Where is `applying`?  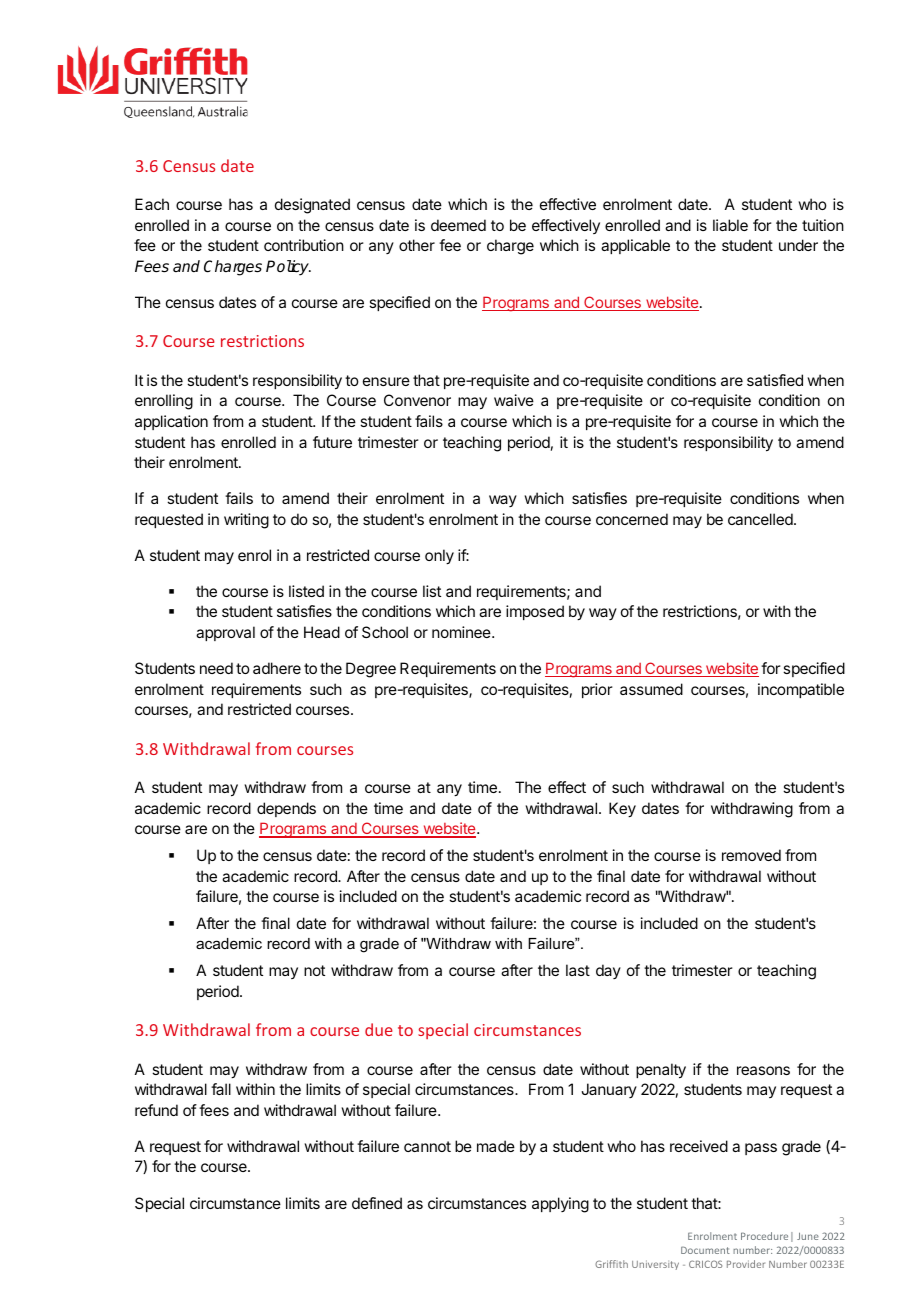
applying is located at coordinates (560, 1205).
